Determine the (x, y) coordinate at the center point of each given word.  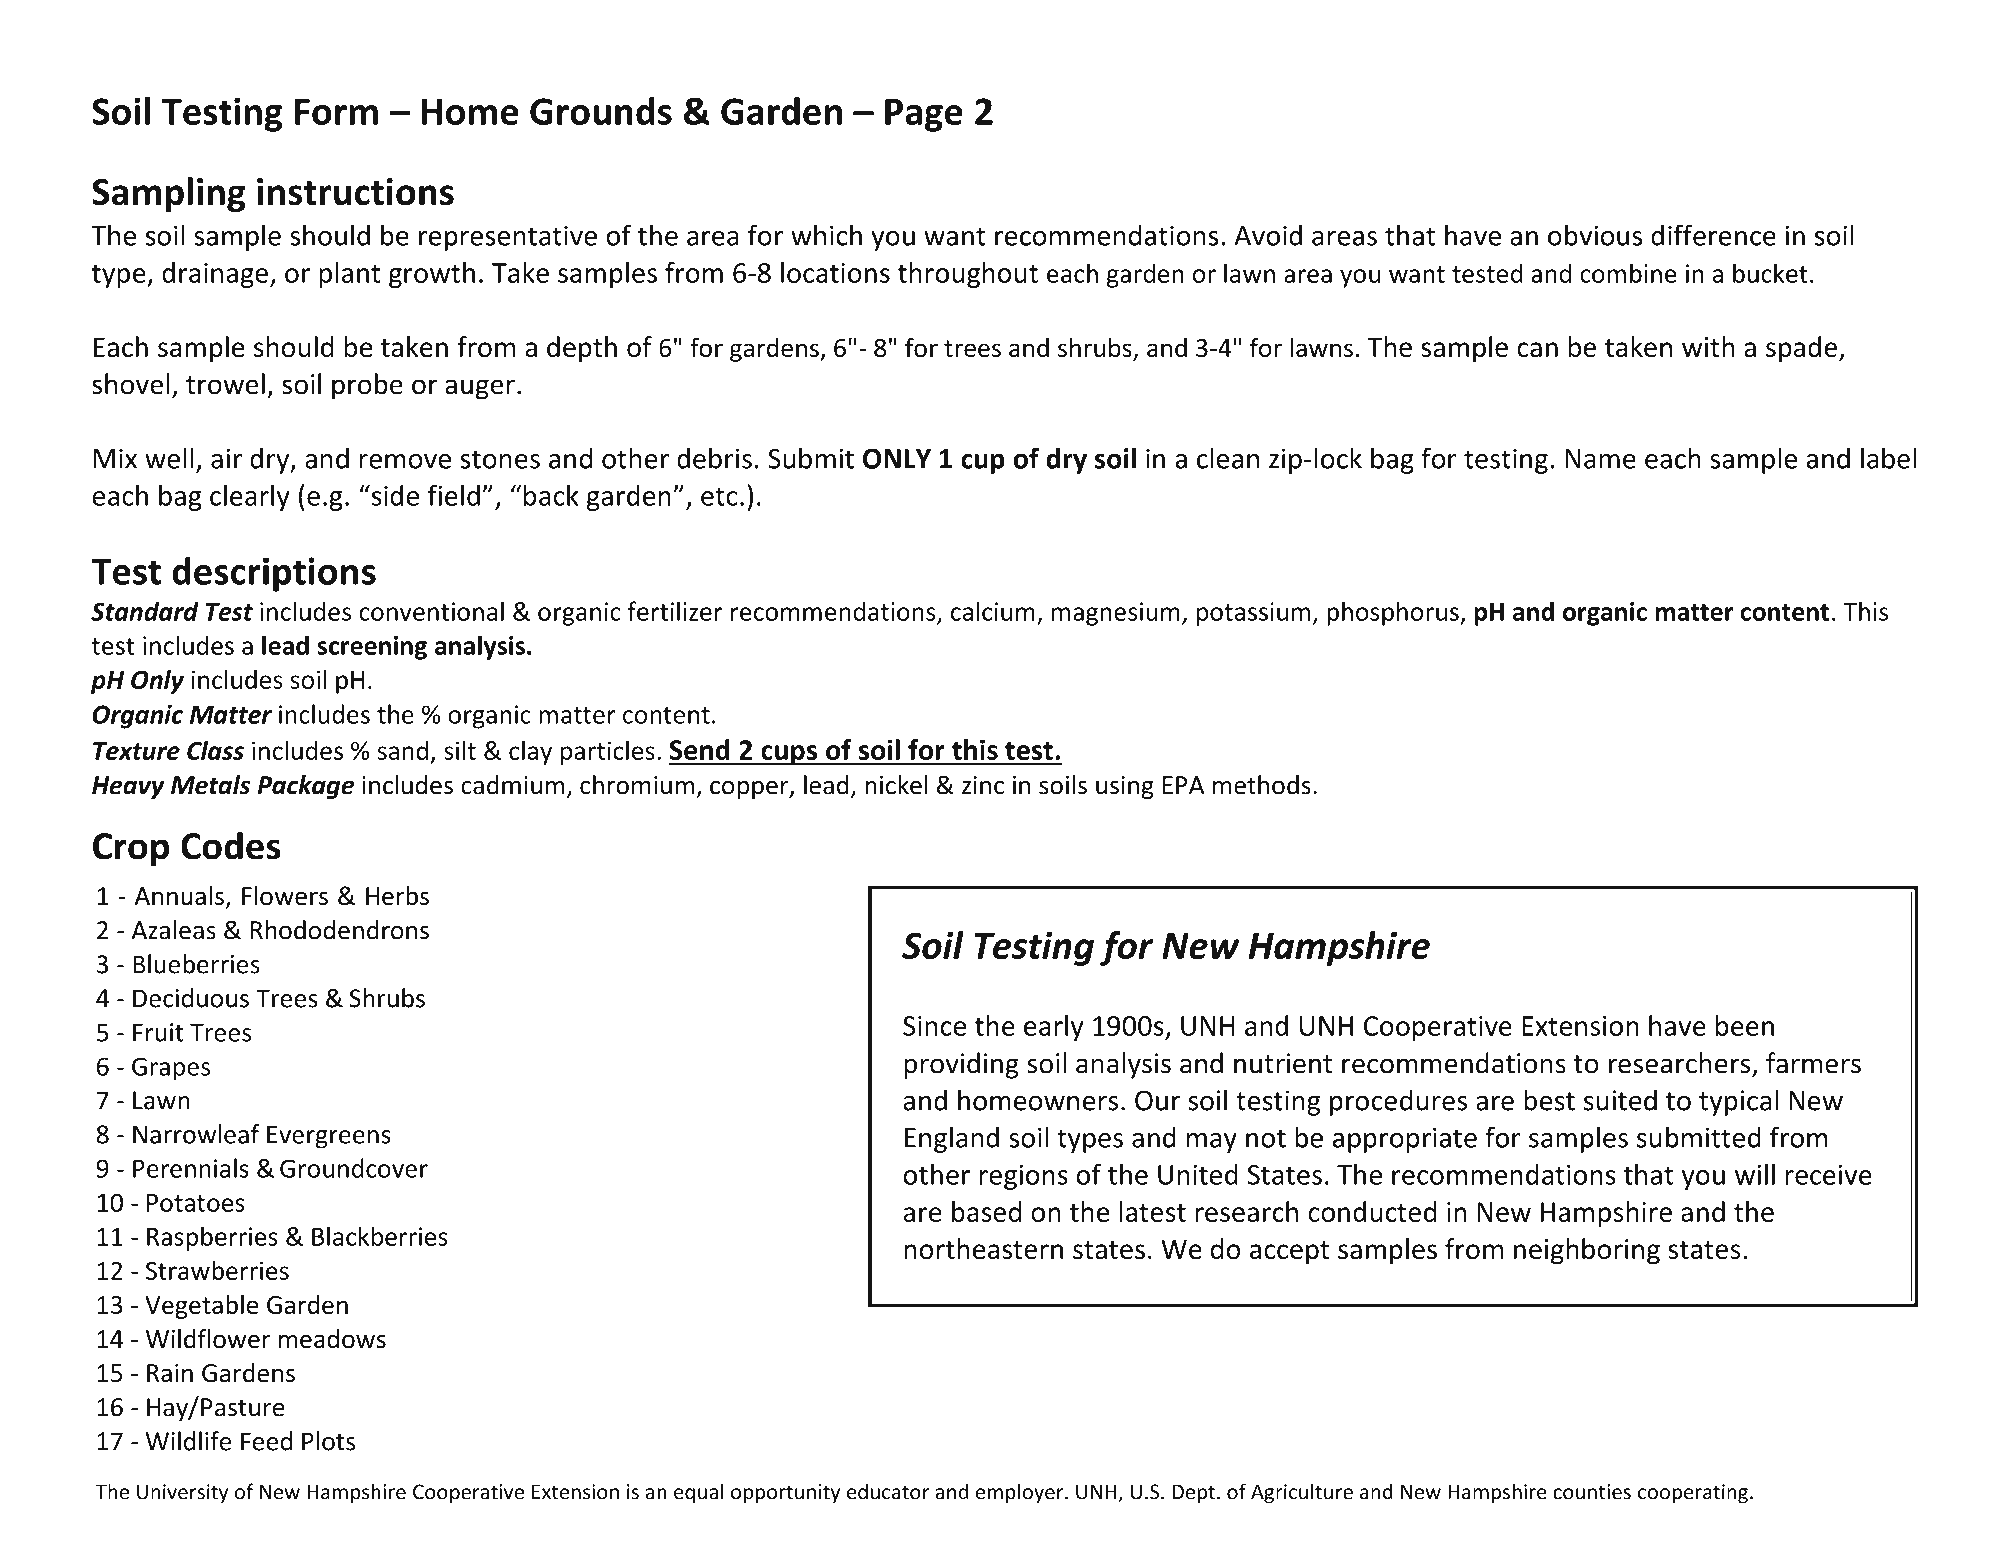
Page (924, 115)
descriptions (274, 574)
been (1745, 1025)
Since (934, 1026)
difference (1713, 235)
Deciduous (191, 998)
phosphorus (1394, 613)
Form (336, 112)
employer (1021, 1493)
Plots (328, 1441)
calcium (993, 611)
